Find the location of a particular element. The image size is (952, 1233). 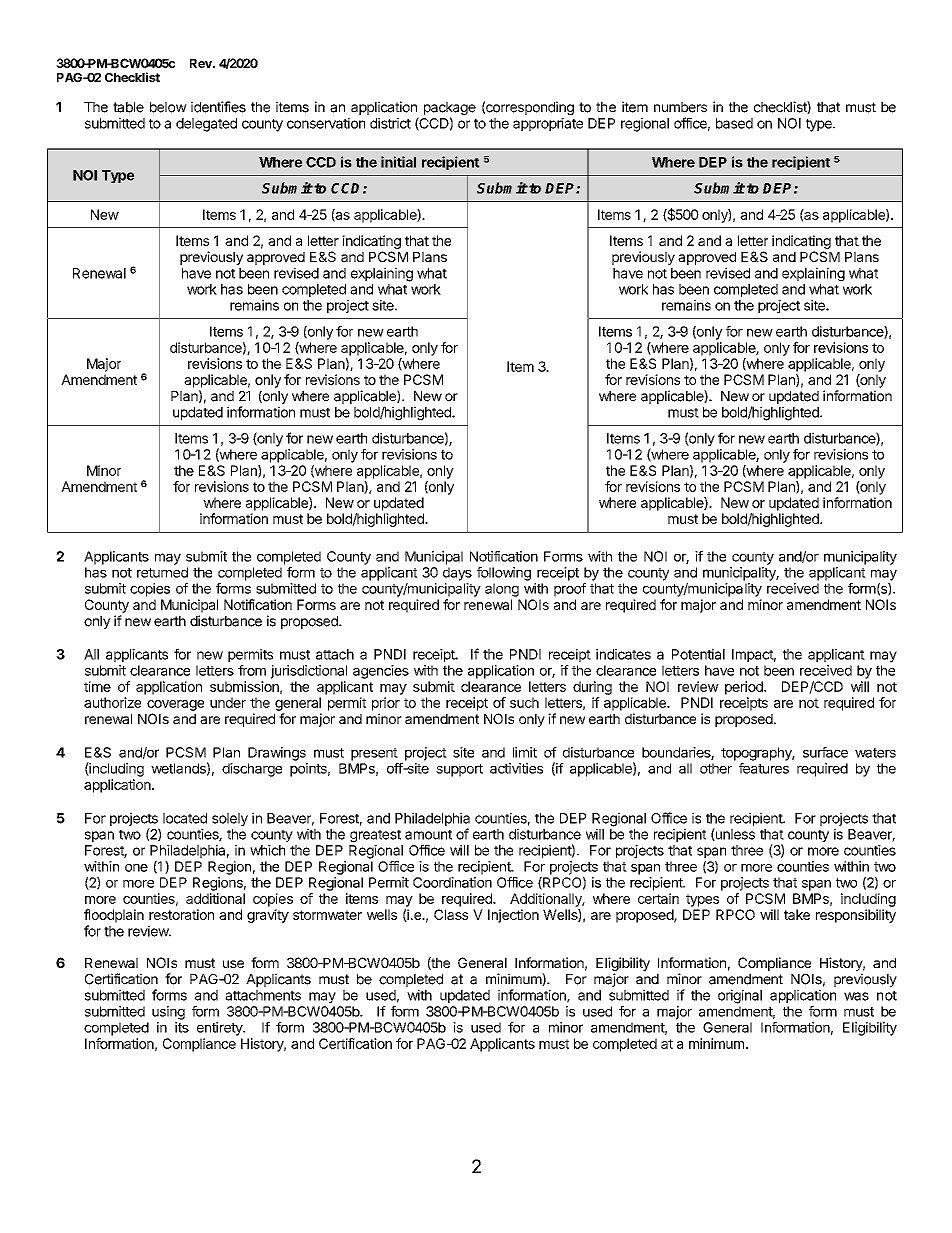

returned is located at coordinates (162, 572).
